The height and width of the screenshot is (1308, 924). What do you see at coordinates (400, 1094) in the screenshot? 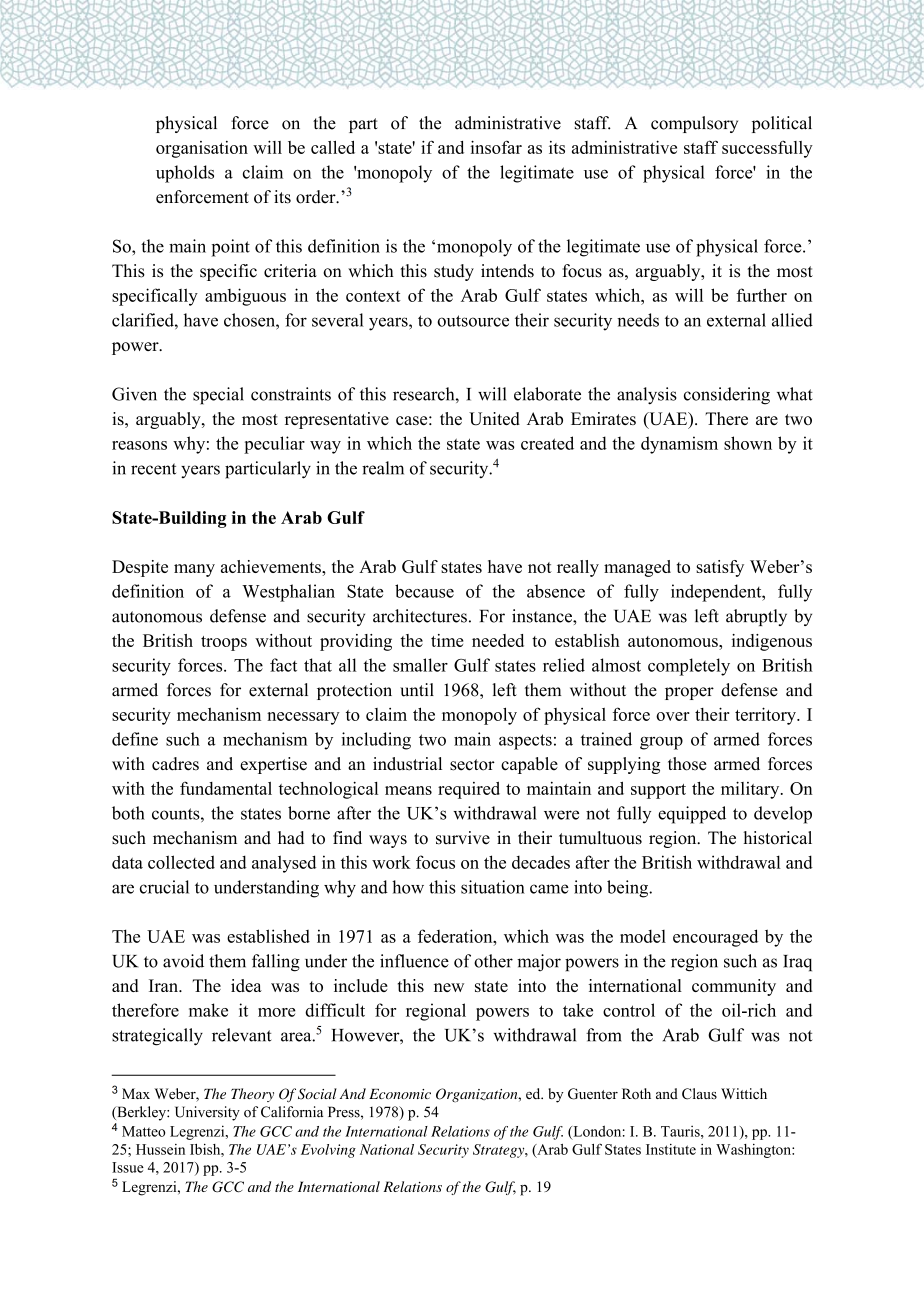
I see `Economic` at bounding box center [400, 1094].
